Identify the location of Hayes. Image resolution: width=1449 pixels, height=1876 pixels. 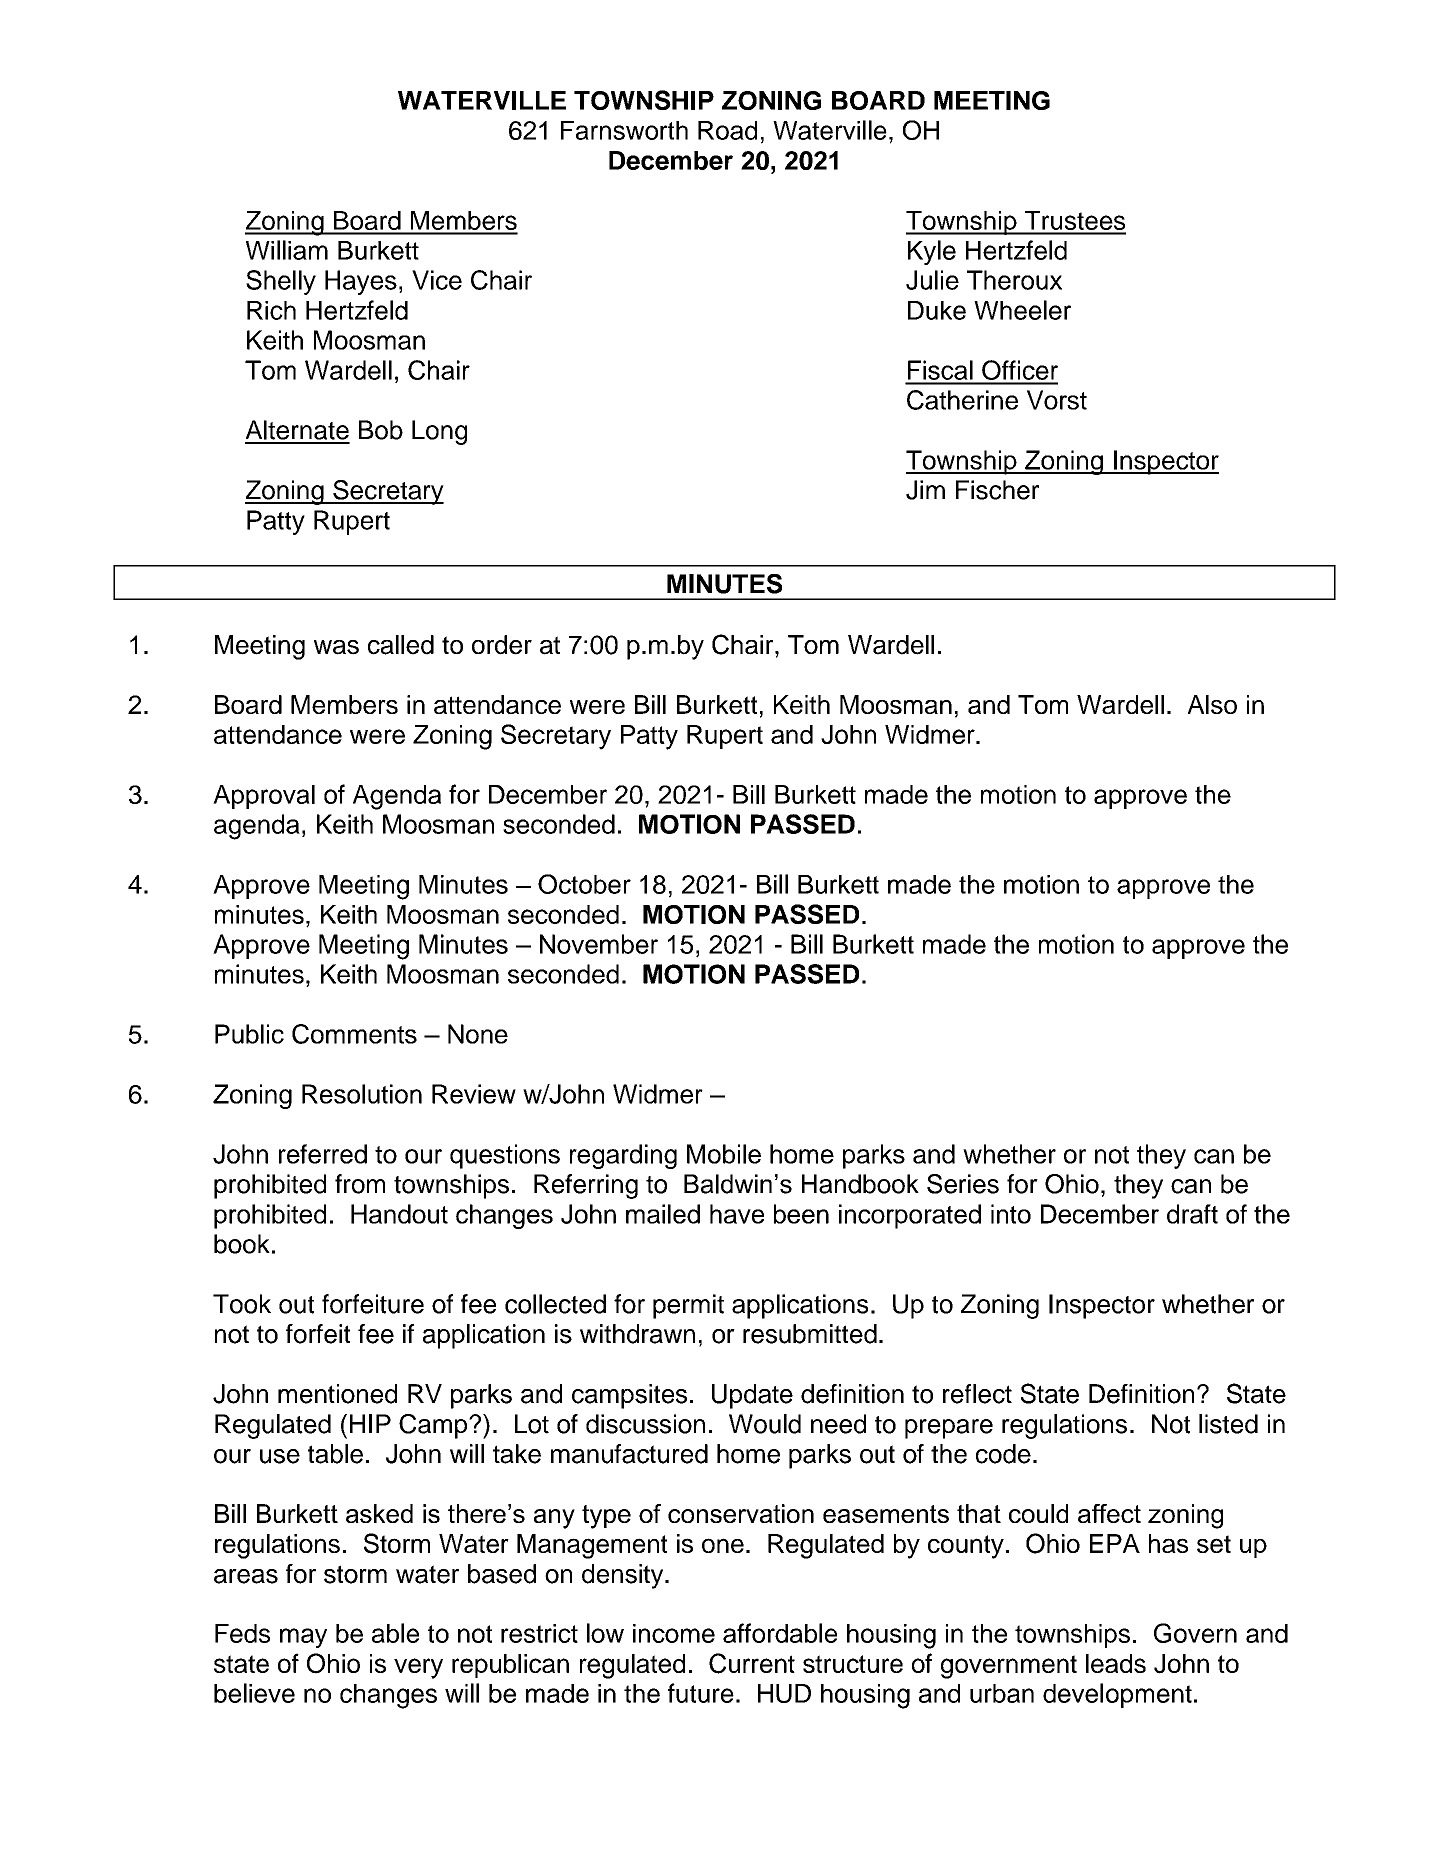
(361, 282).
